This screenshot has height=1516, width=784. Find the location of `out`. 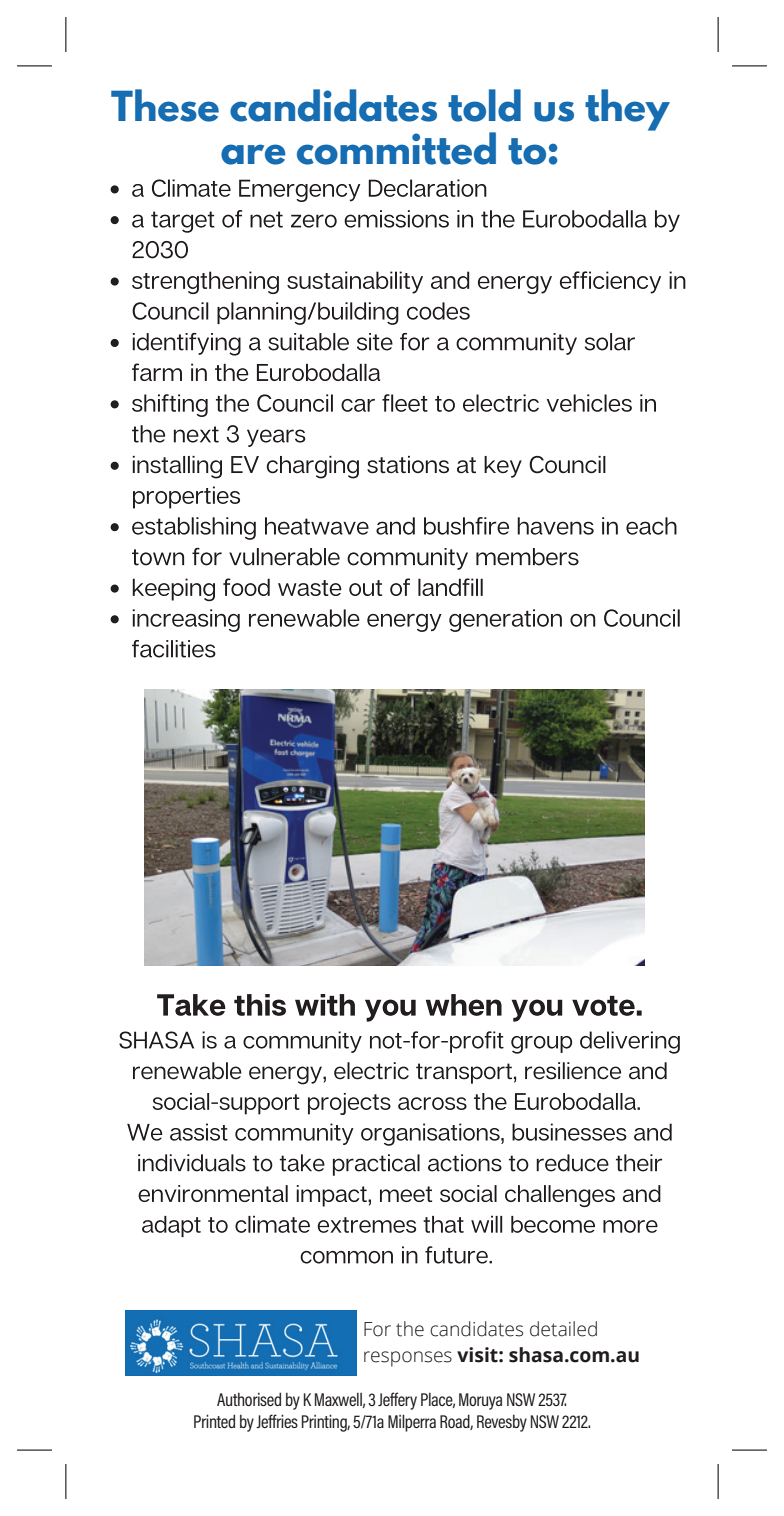

out is located at coordinates (365, 588).
